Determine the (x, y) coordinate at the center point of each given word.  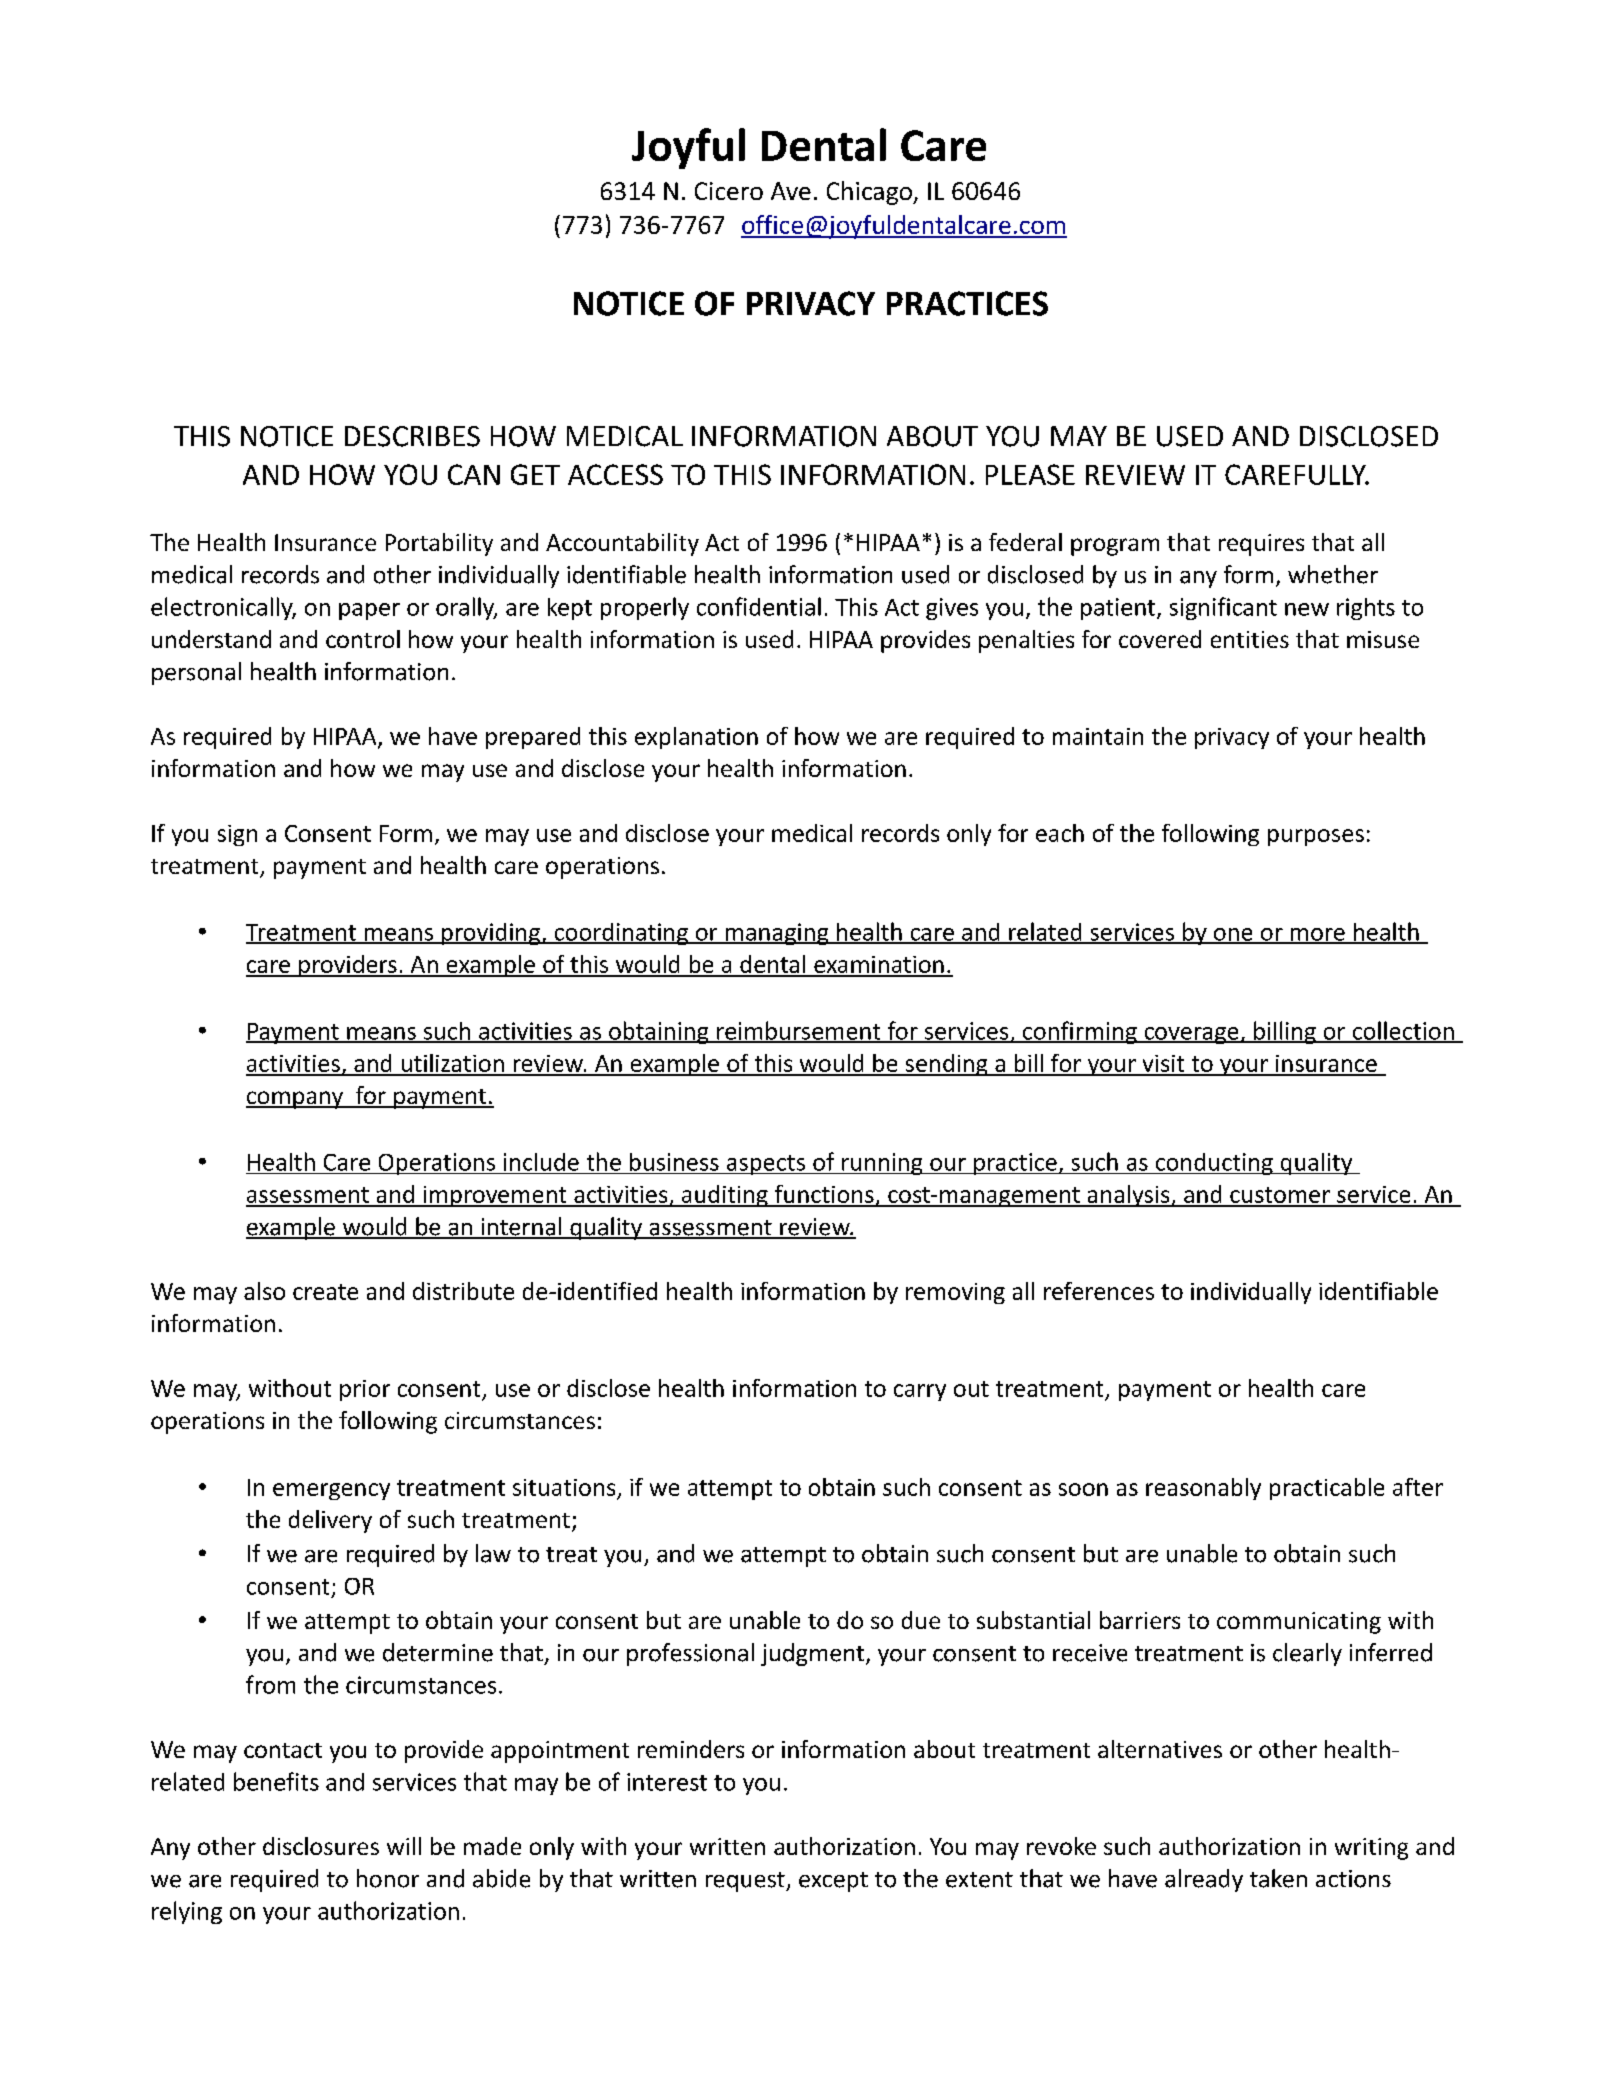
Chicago (870, 193)
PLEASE (1030, 474)
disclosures (321, 1846)
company (296, 1100)
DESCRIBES (412, 436)
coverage (1191, 1035)
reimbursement (799, 1031)
